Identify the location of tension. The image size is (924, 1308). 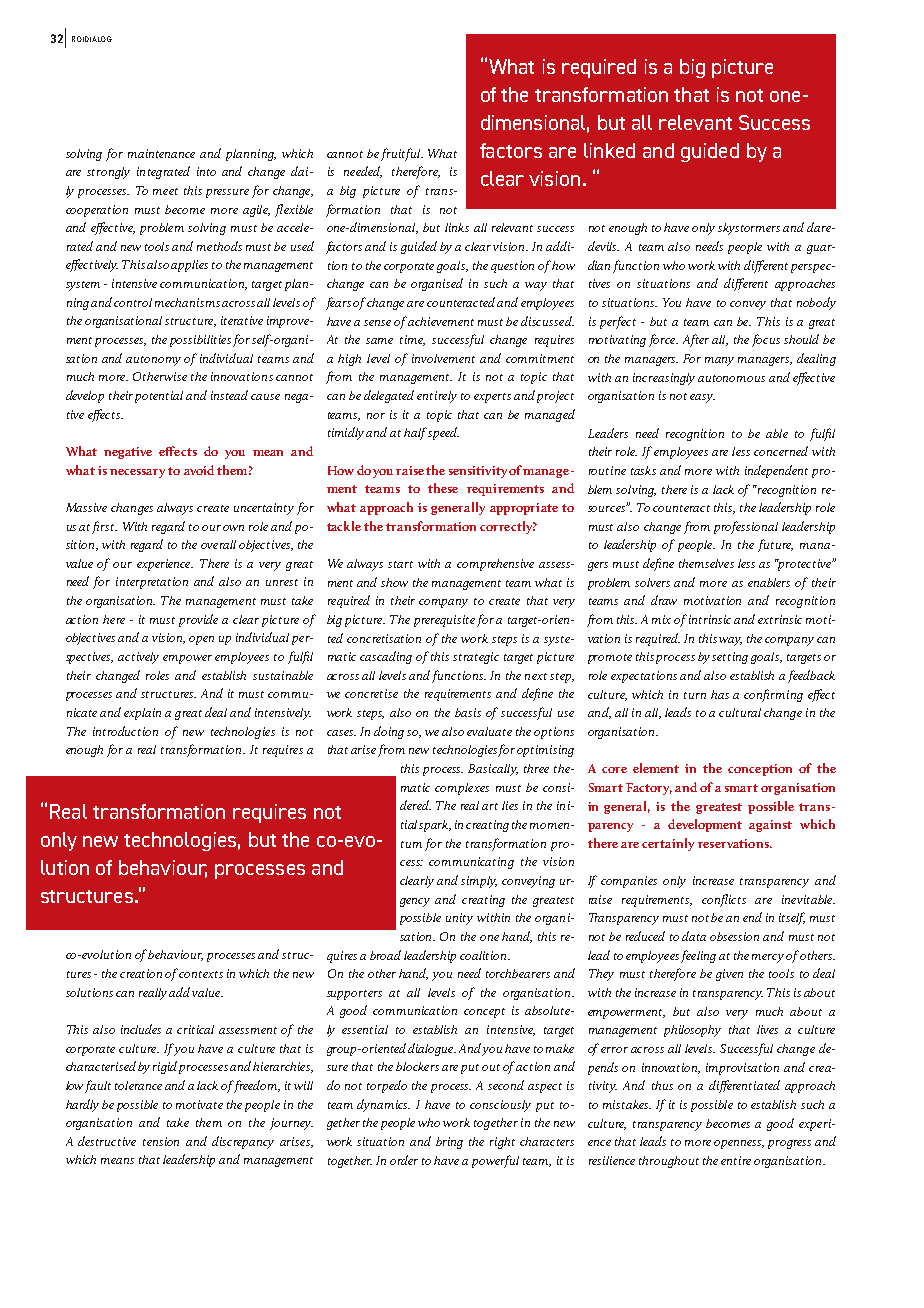
(161, 1141).
